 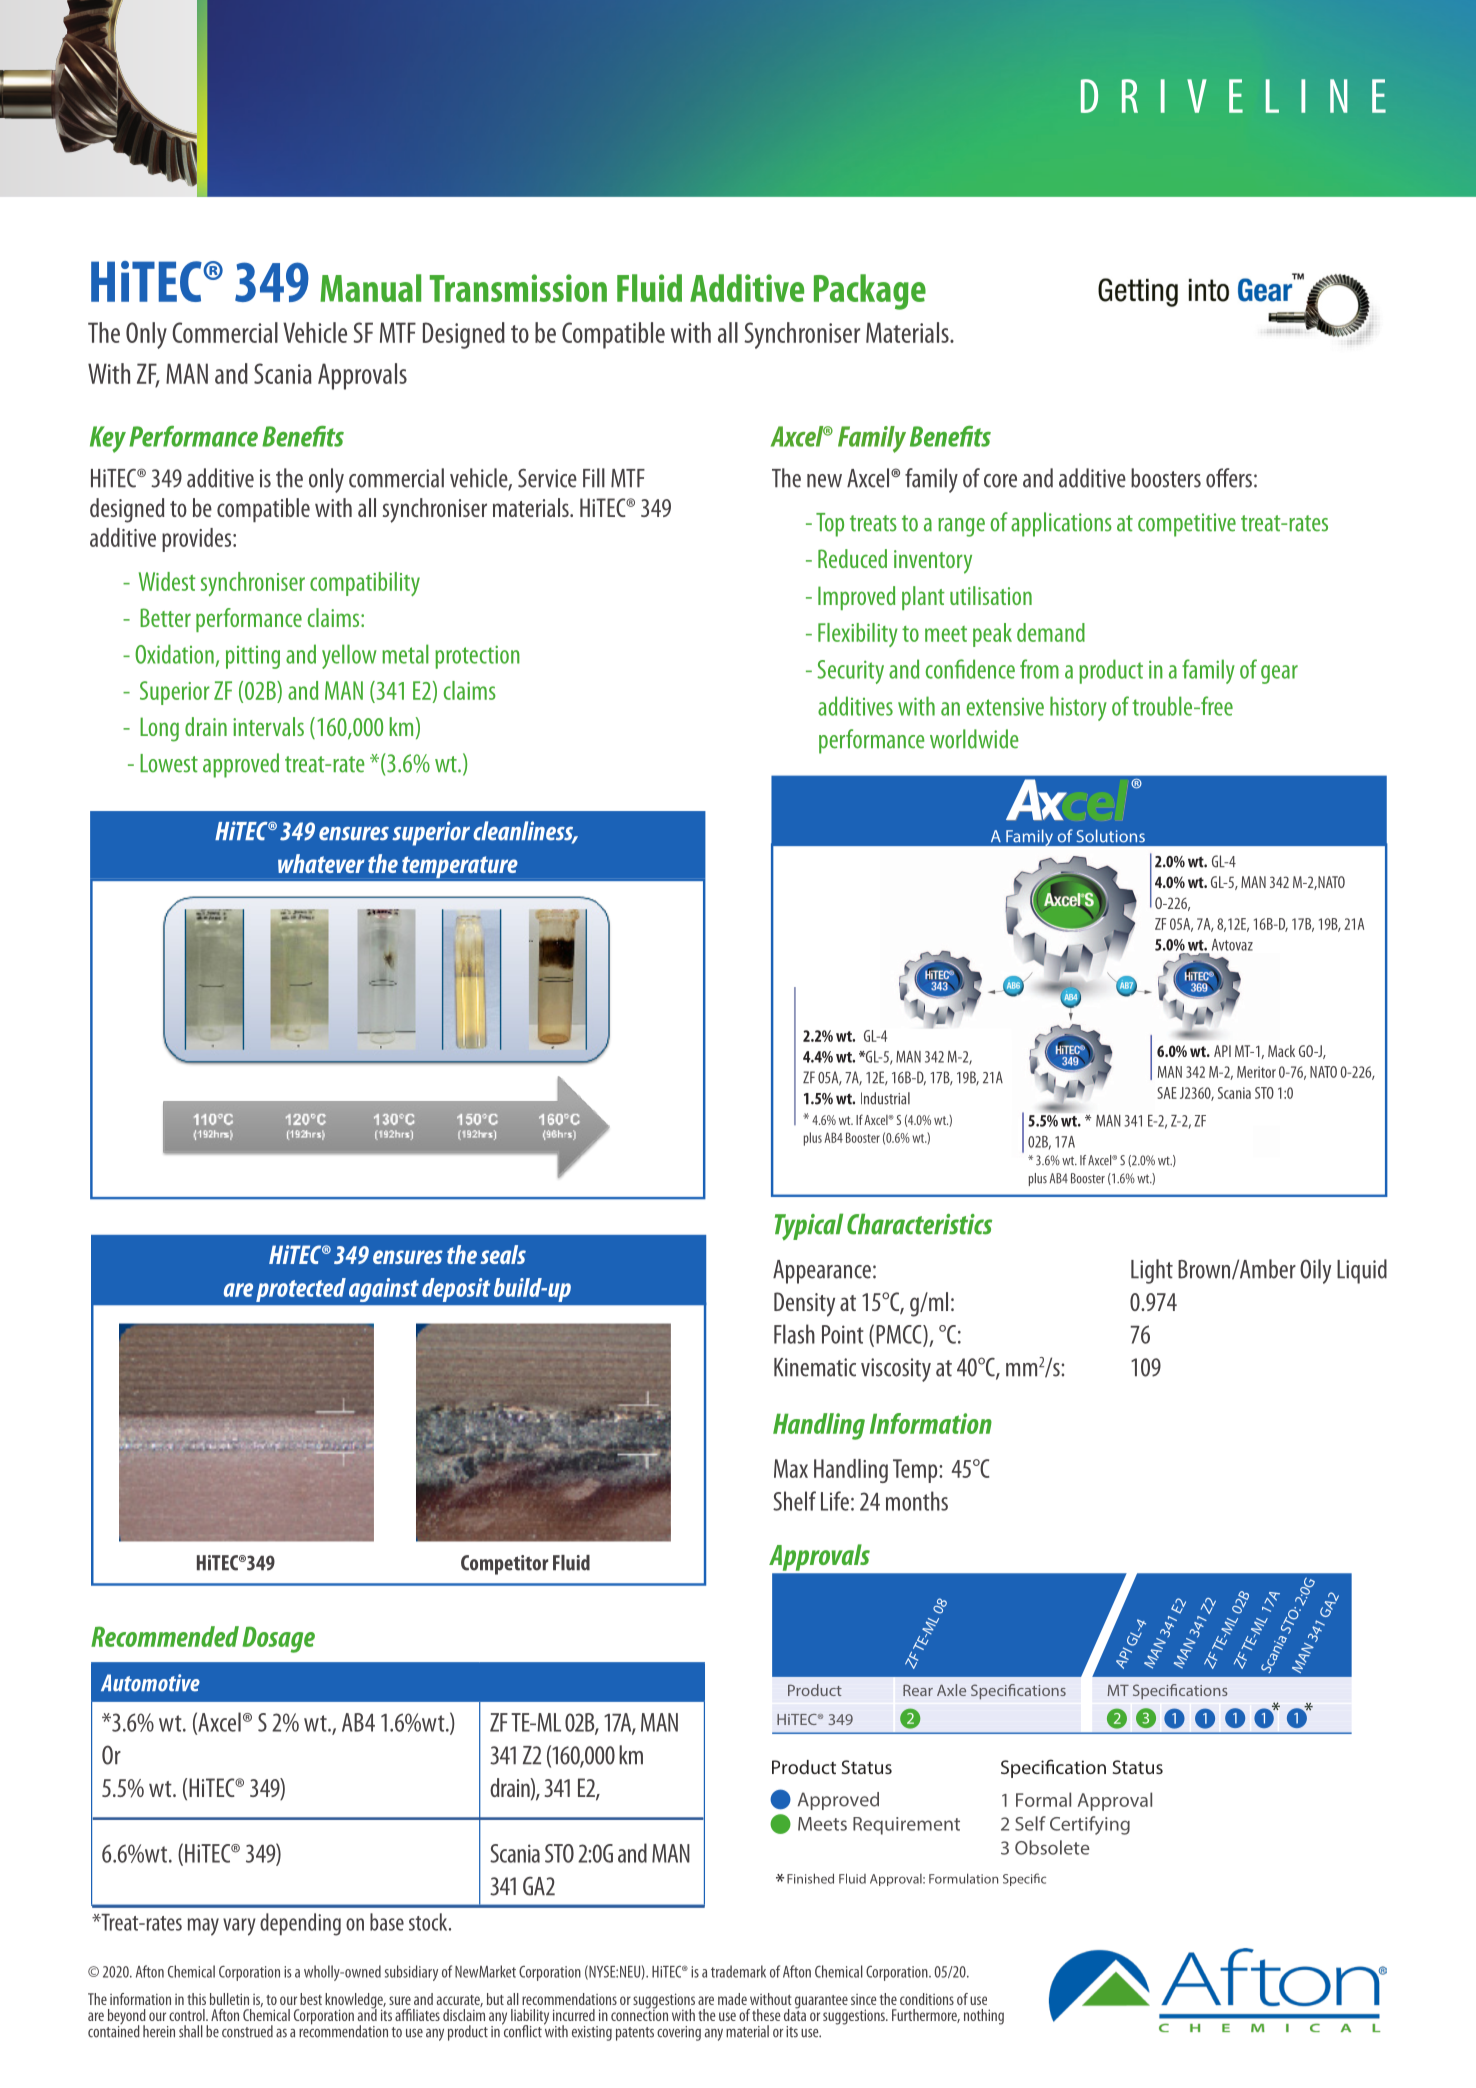 I want to click on Industrial, so click(x=885, y=1098).
